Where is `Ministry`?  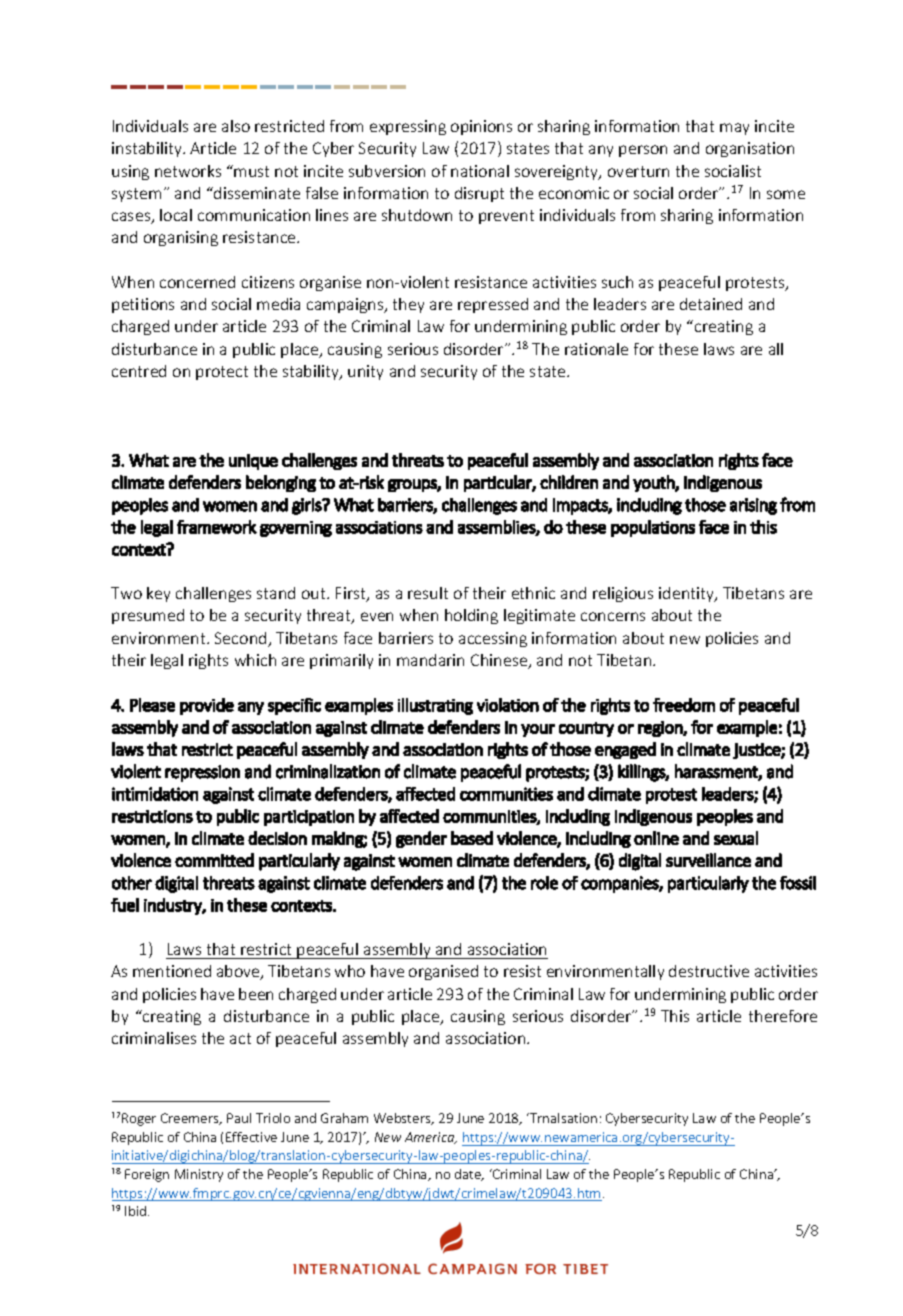
Ministry is located at coordinates (199, 1175).
